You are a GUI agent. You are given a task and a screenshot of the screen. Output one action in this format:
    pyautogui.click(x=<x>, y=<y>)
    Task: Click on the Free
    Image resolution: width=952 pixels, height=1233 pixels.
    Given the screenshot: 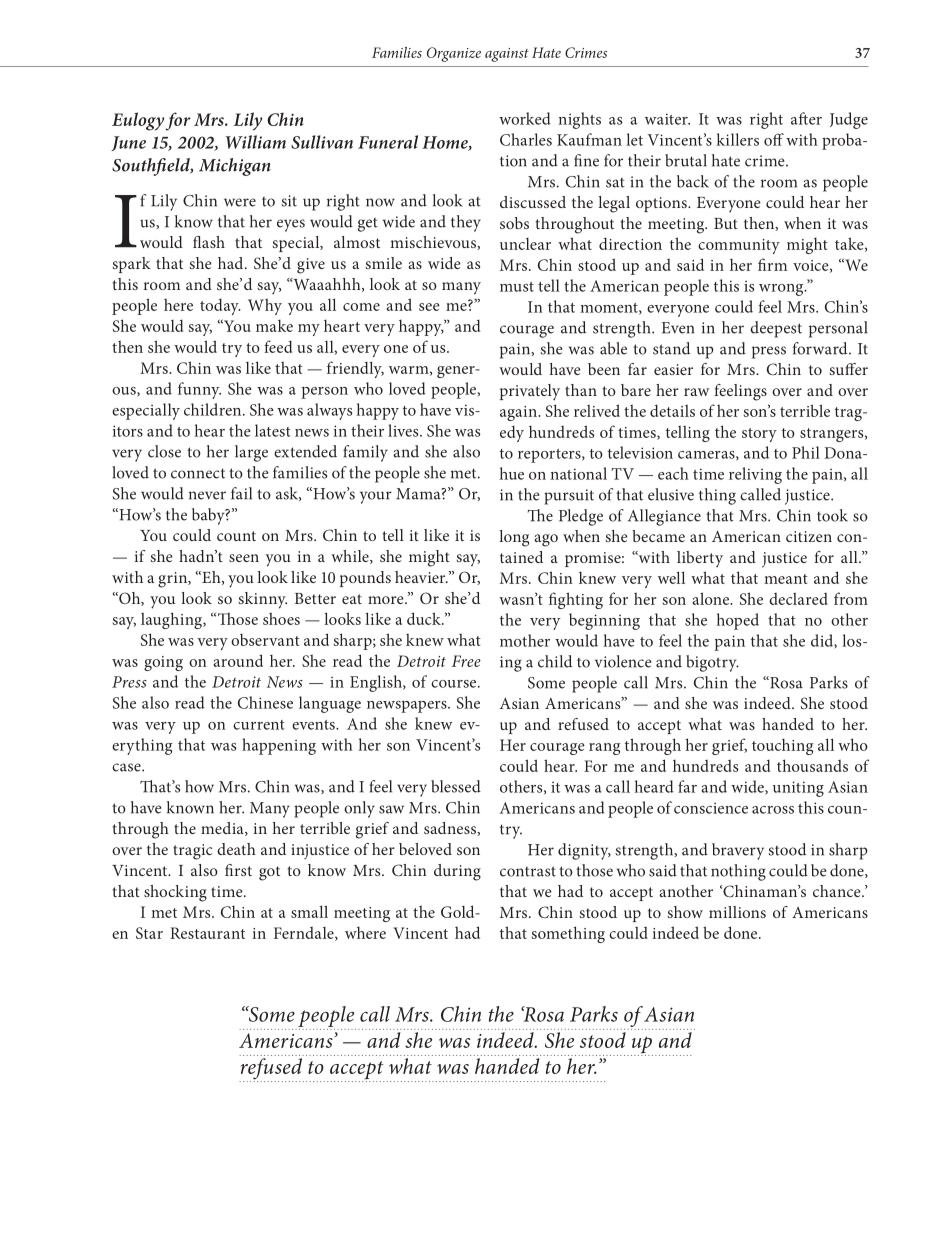 What is the action you would take?
    pyautogui.click(x=466, y=661)
